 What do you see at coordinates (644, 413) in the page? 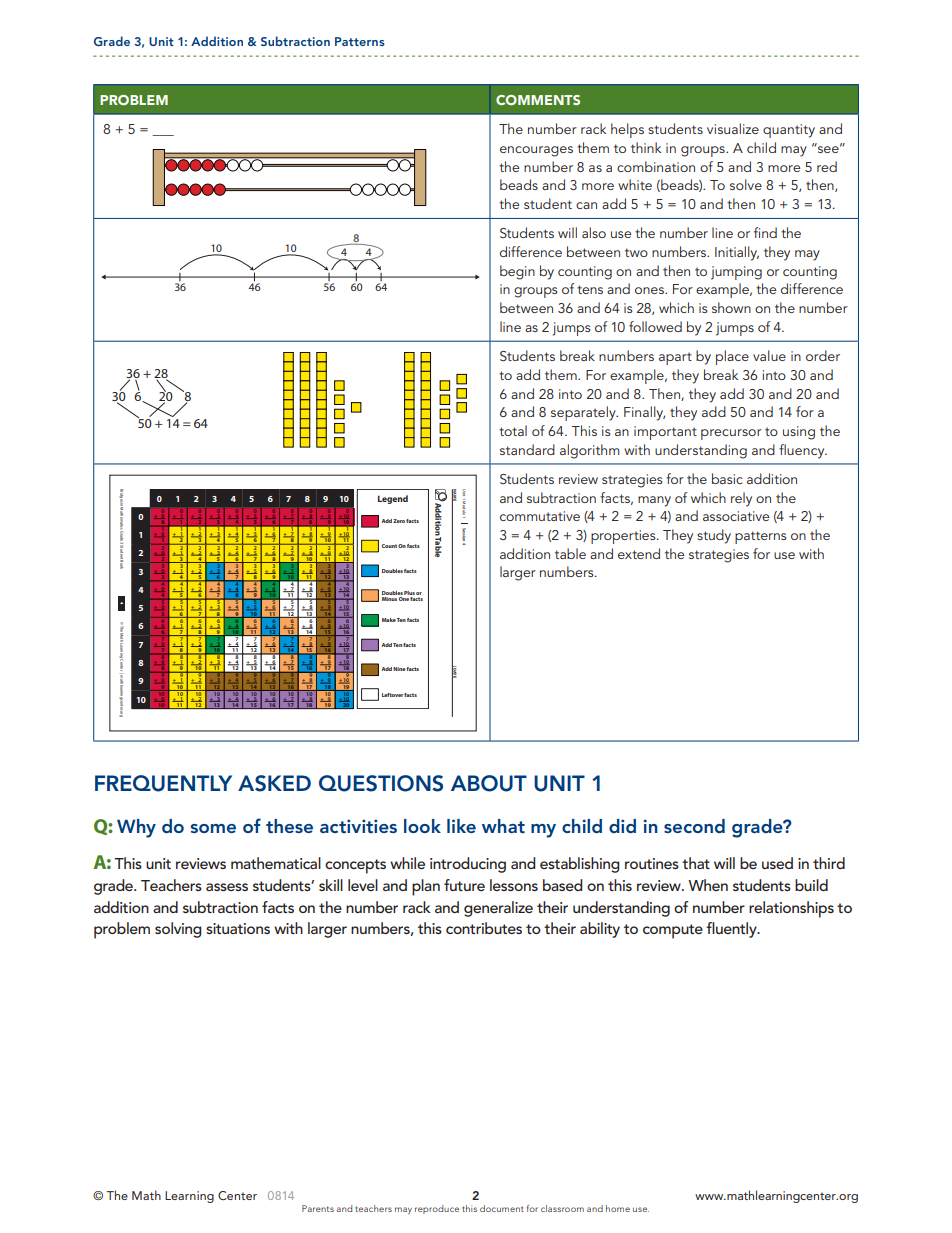
I see `Finally` at bounding box center [644, 413].
